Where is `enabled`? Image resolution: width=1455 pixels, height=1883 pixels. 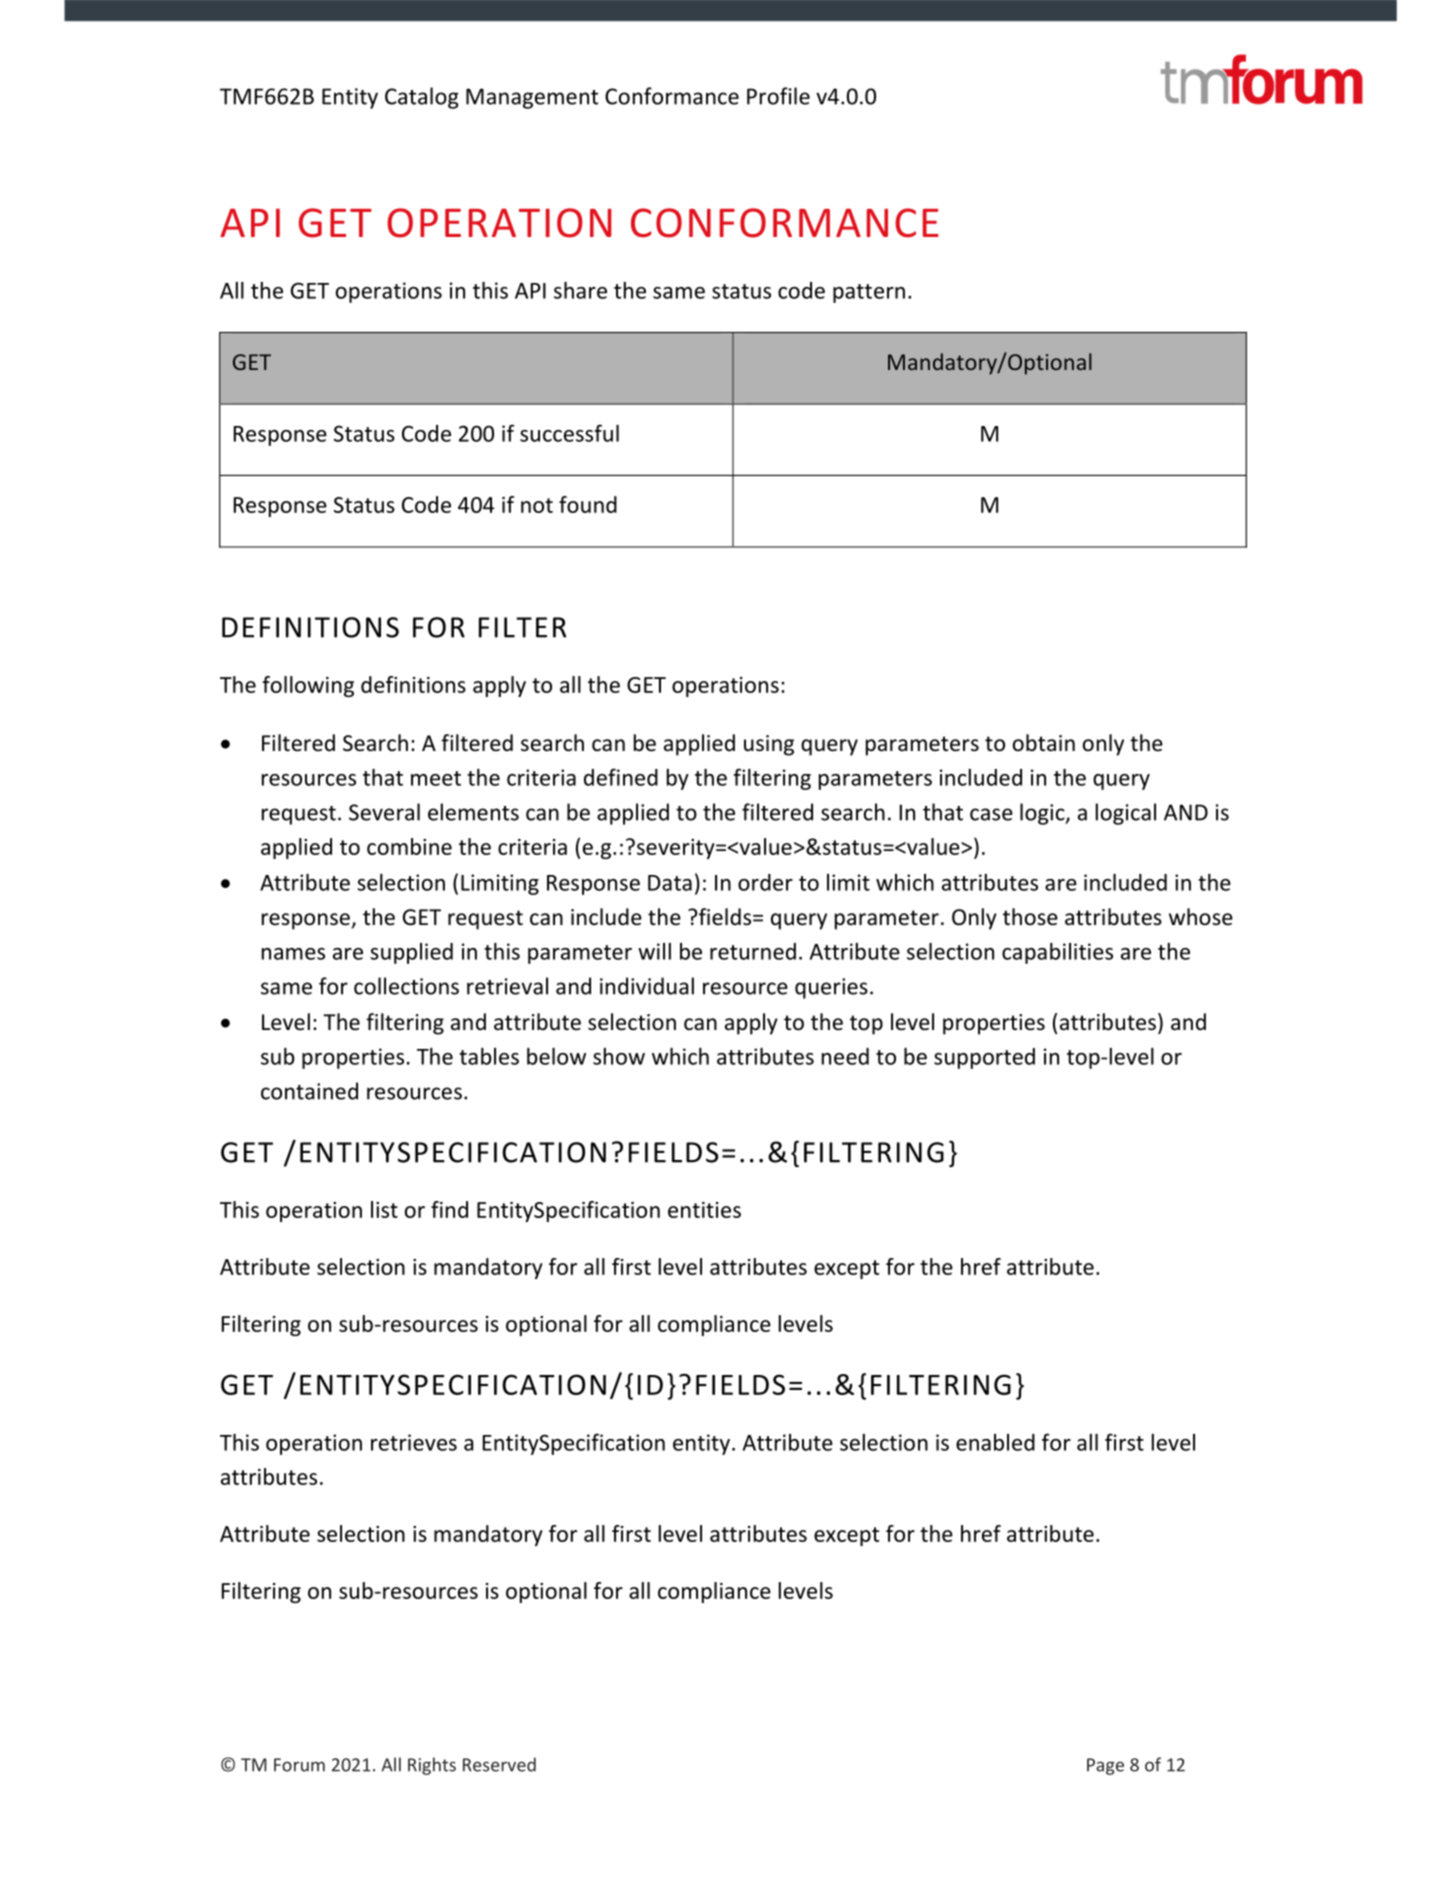
enabled is located at coordinates (995, 1442).
